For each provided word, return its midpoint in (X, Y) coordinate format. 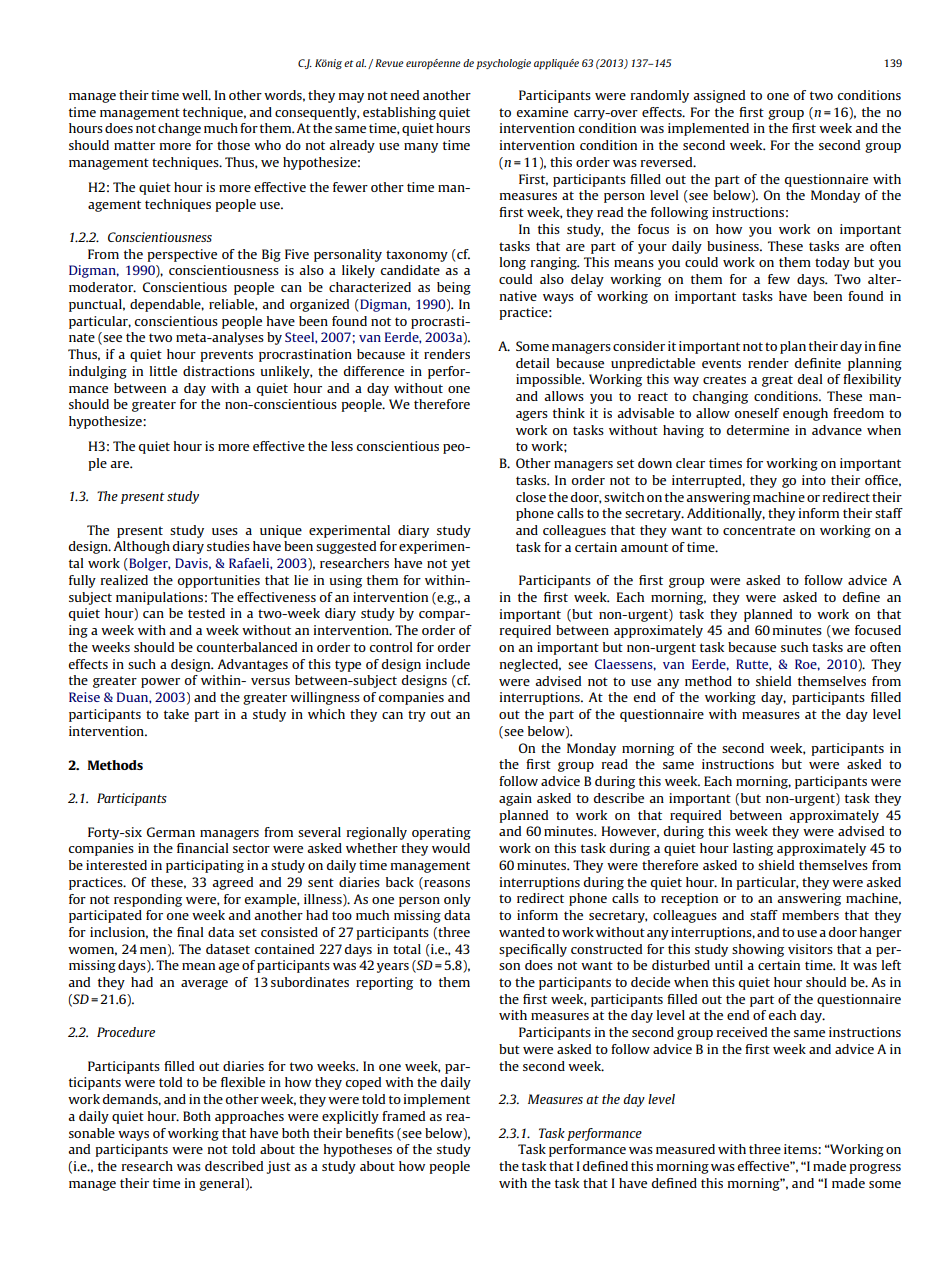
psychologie (503, 64)
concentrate (759, 530)
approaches (249, 1117)
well (196, 95)
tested (206, 613)
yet (460, 565)
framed (403, 1116)
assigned (719, 96)
